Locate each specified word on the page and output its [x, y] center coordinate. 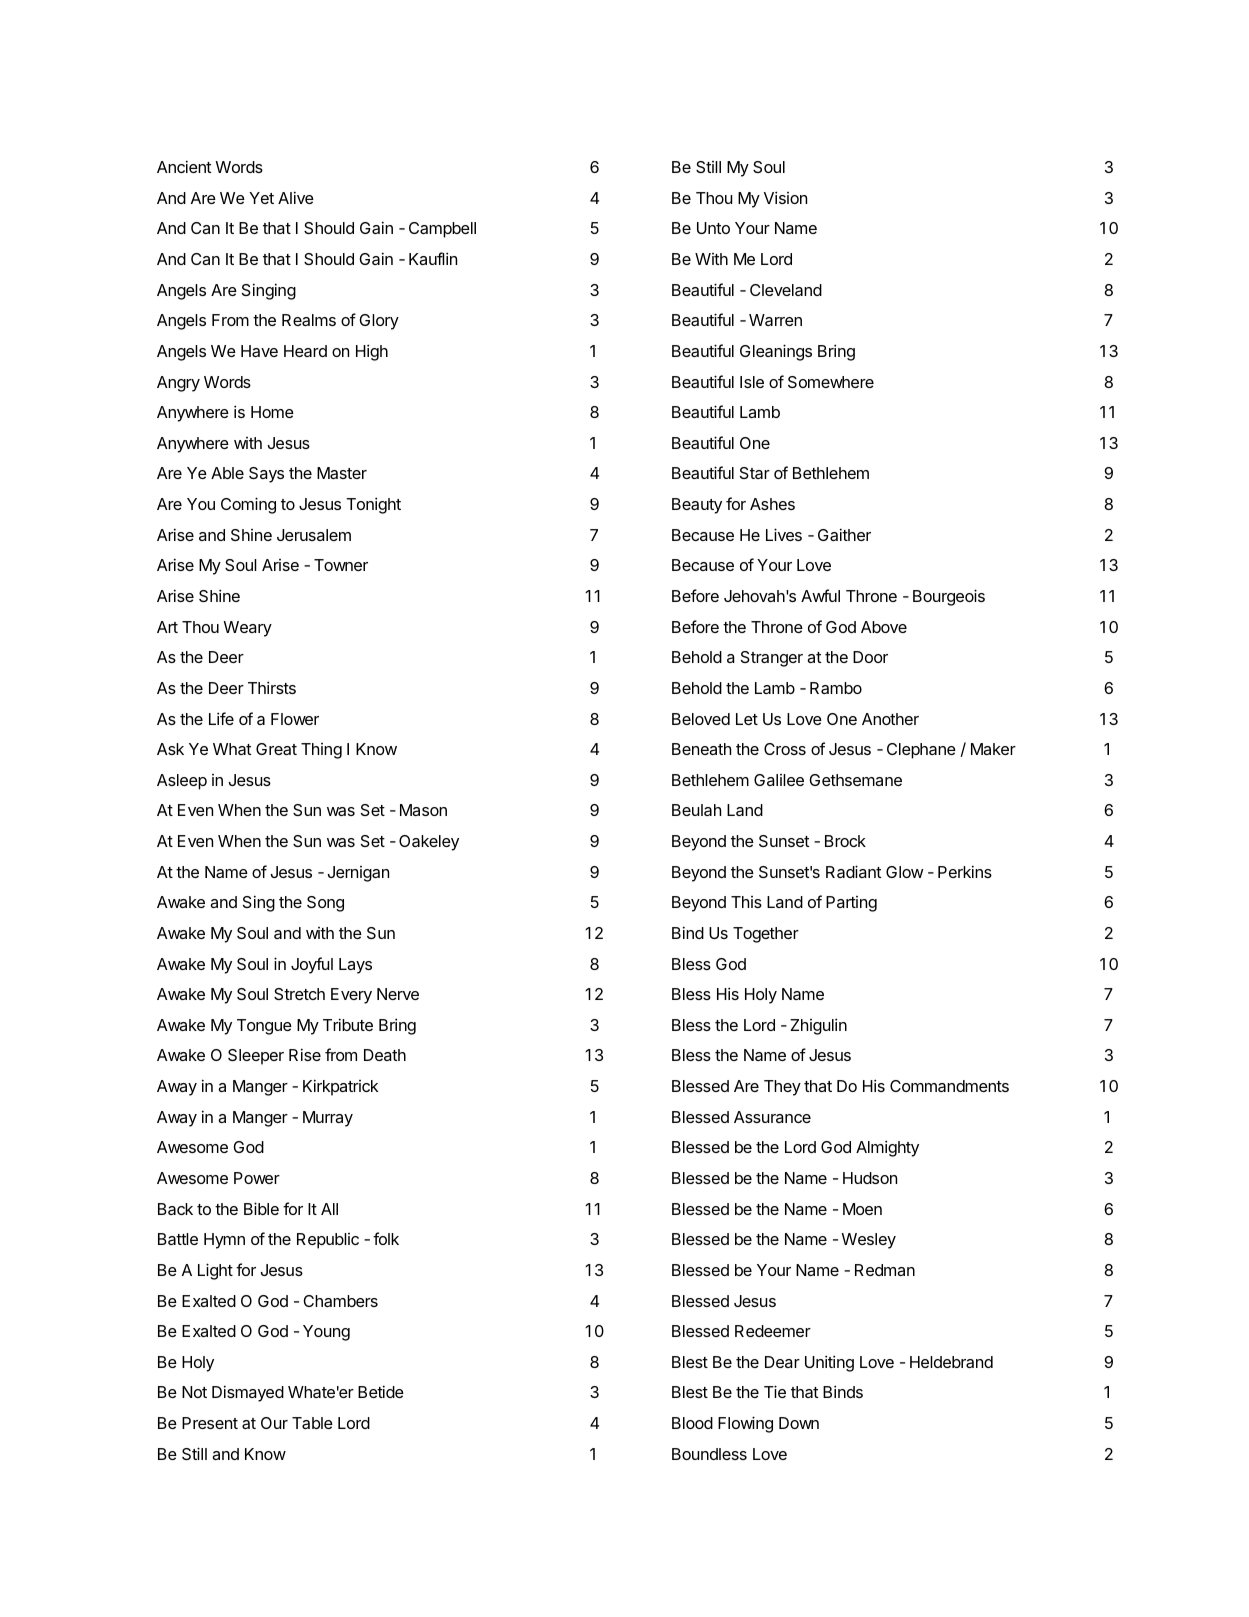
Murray [328, 1119]
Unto [713, 228]
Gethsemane [855, 780]
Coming [248, 505]
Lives [784, 534]
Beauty [697, 506]
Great [276, 749]
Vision [785, 197]
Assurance [772, 1117]
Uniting [829, 1363]
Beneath [701, 749]
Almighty [887, 1148]
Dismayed [248, 1393]
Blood [692, 1423]
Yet [261, 198]
